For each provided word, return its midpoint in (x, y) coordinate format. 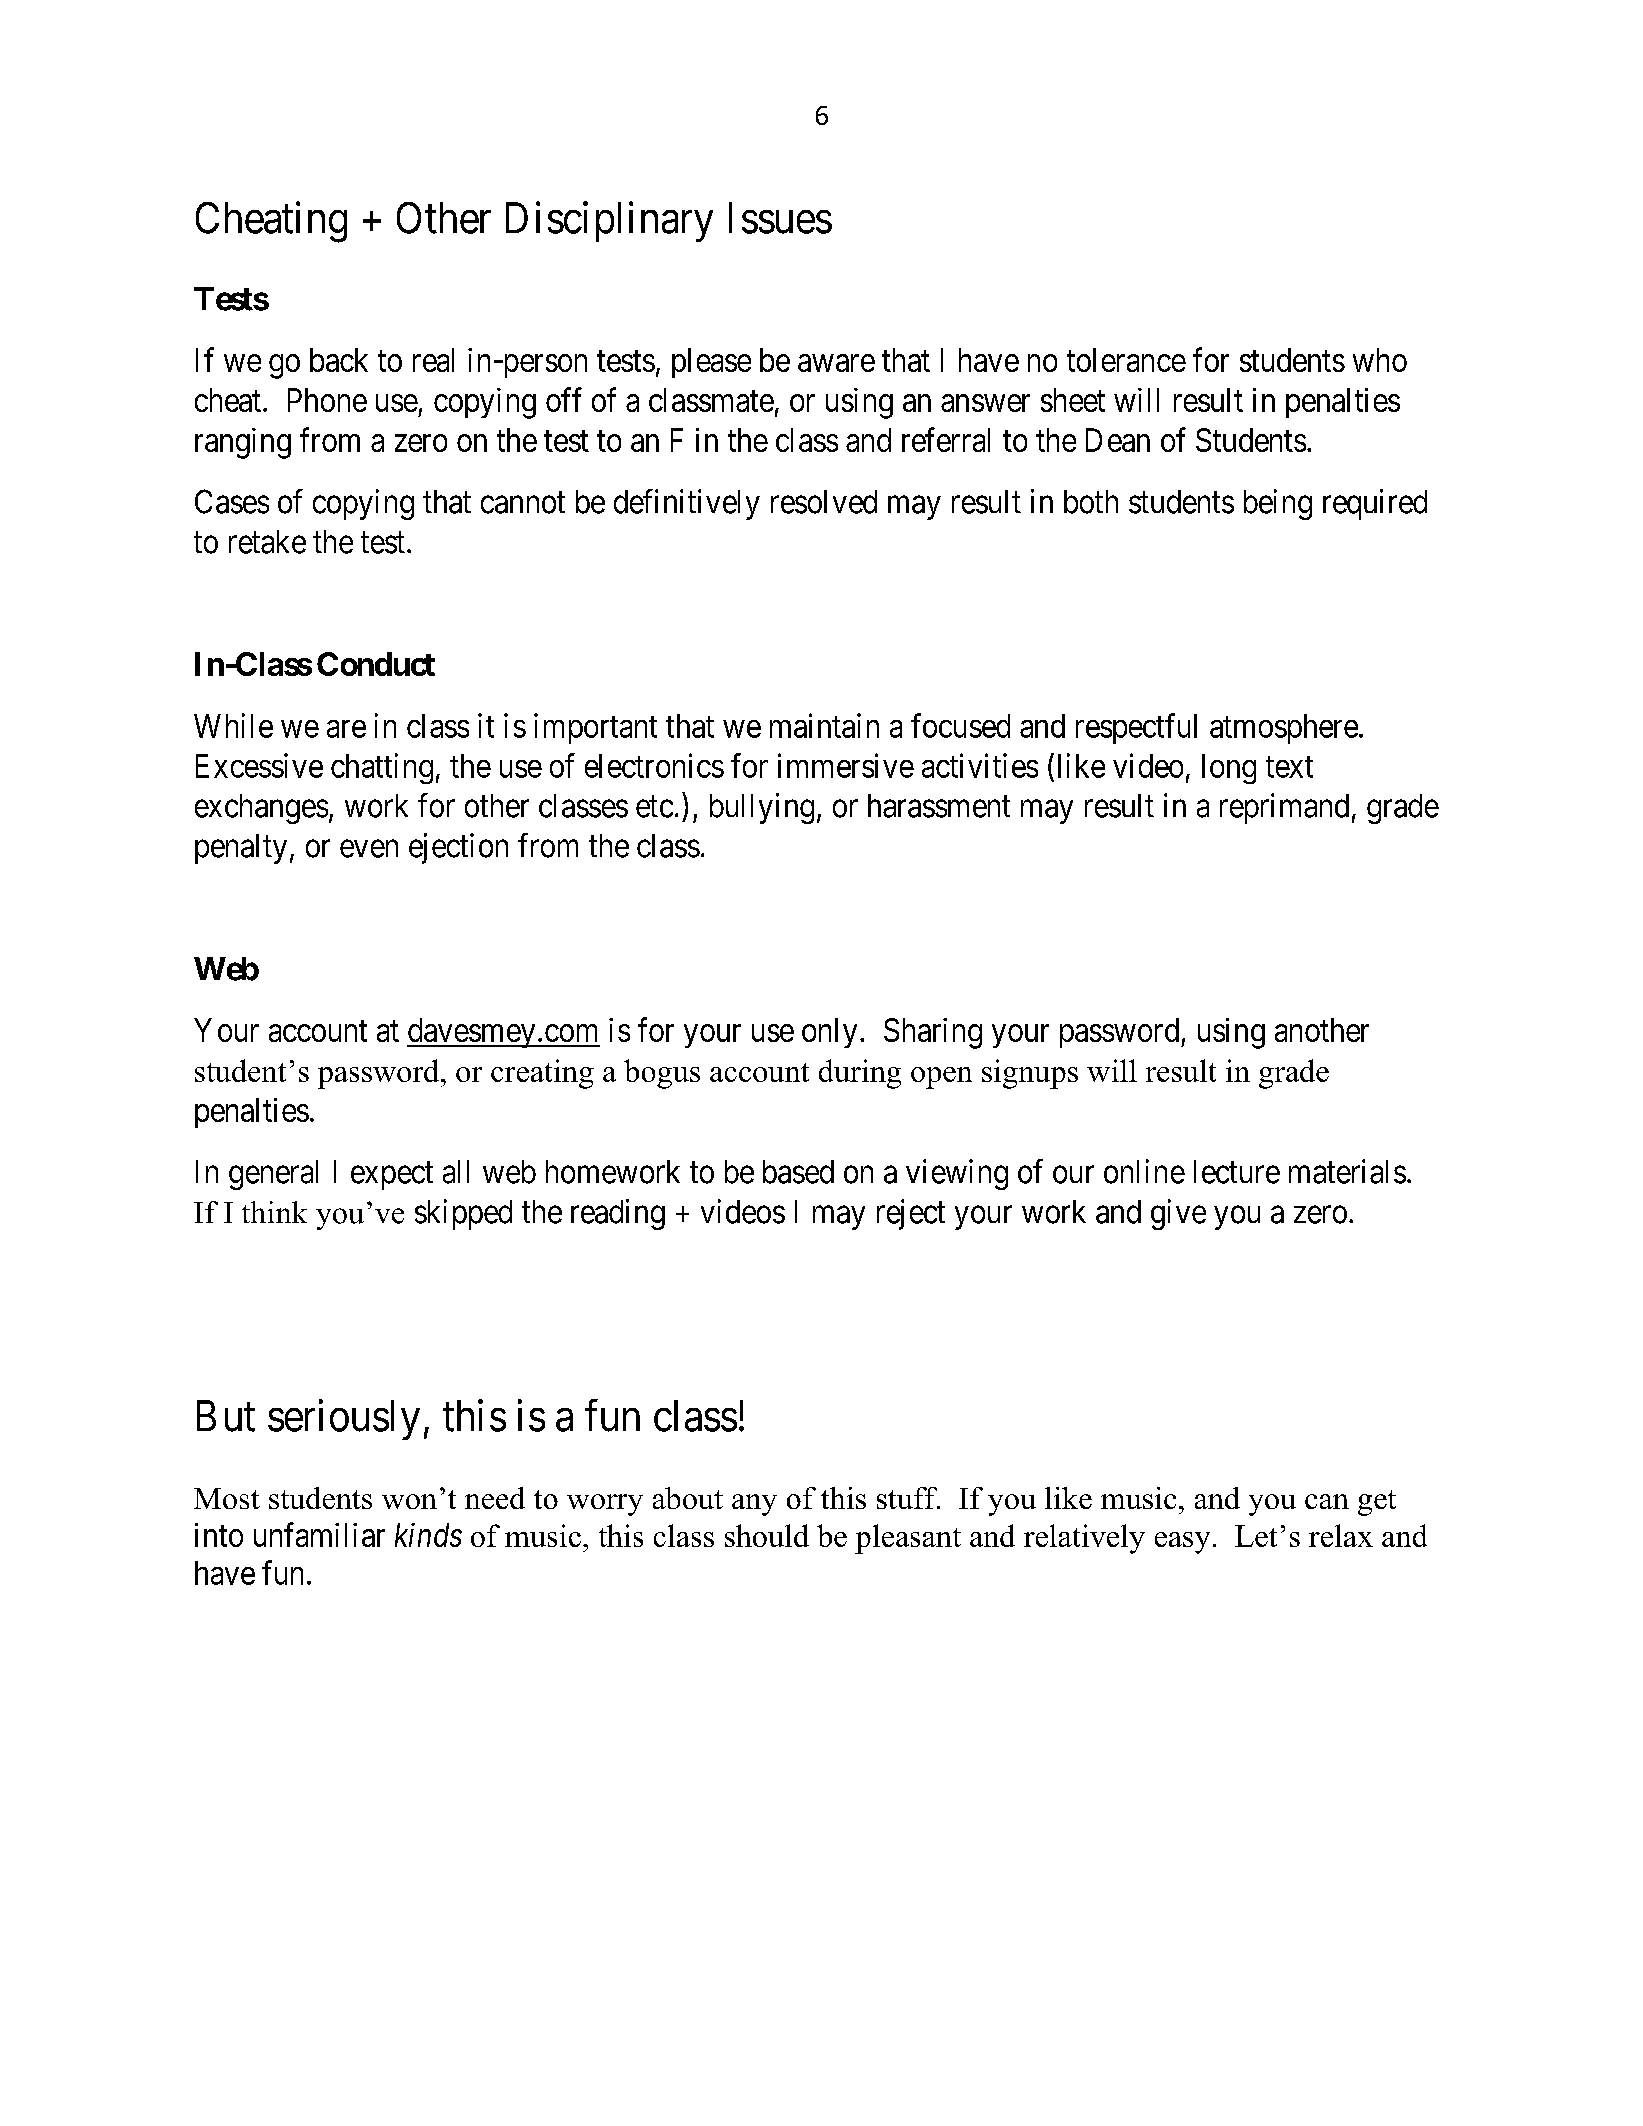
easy (1182, 1543)
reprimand (1284, 808)
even (369, 849)
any (754, 1505)
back (339, 360)
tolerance (1126, 360)
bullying (762, 808)
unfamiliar (319, 1534)
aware (836, 363)
